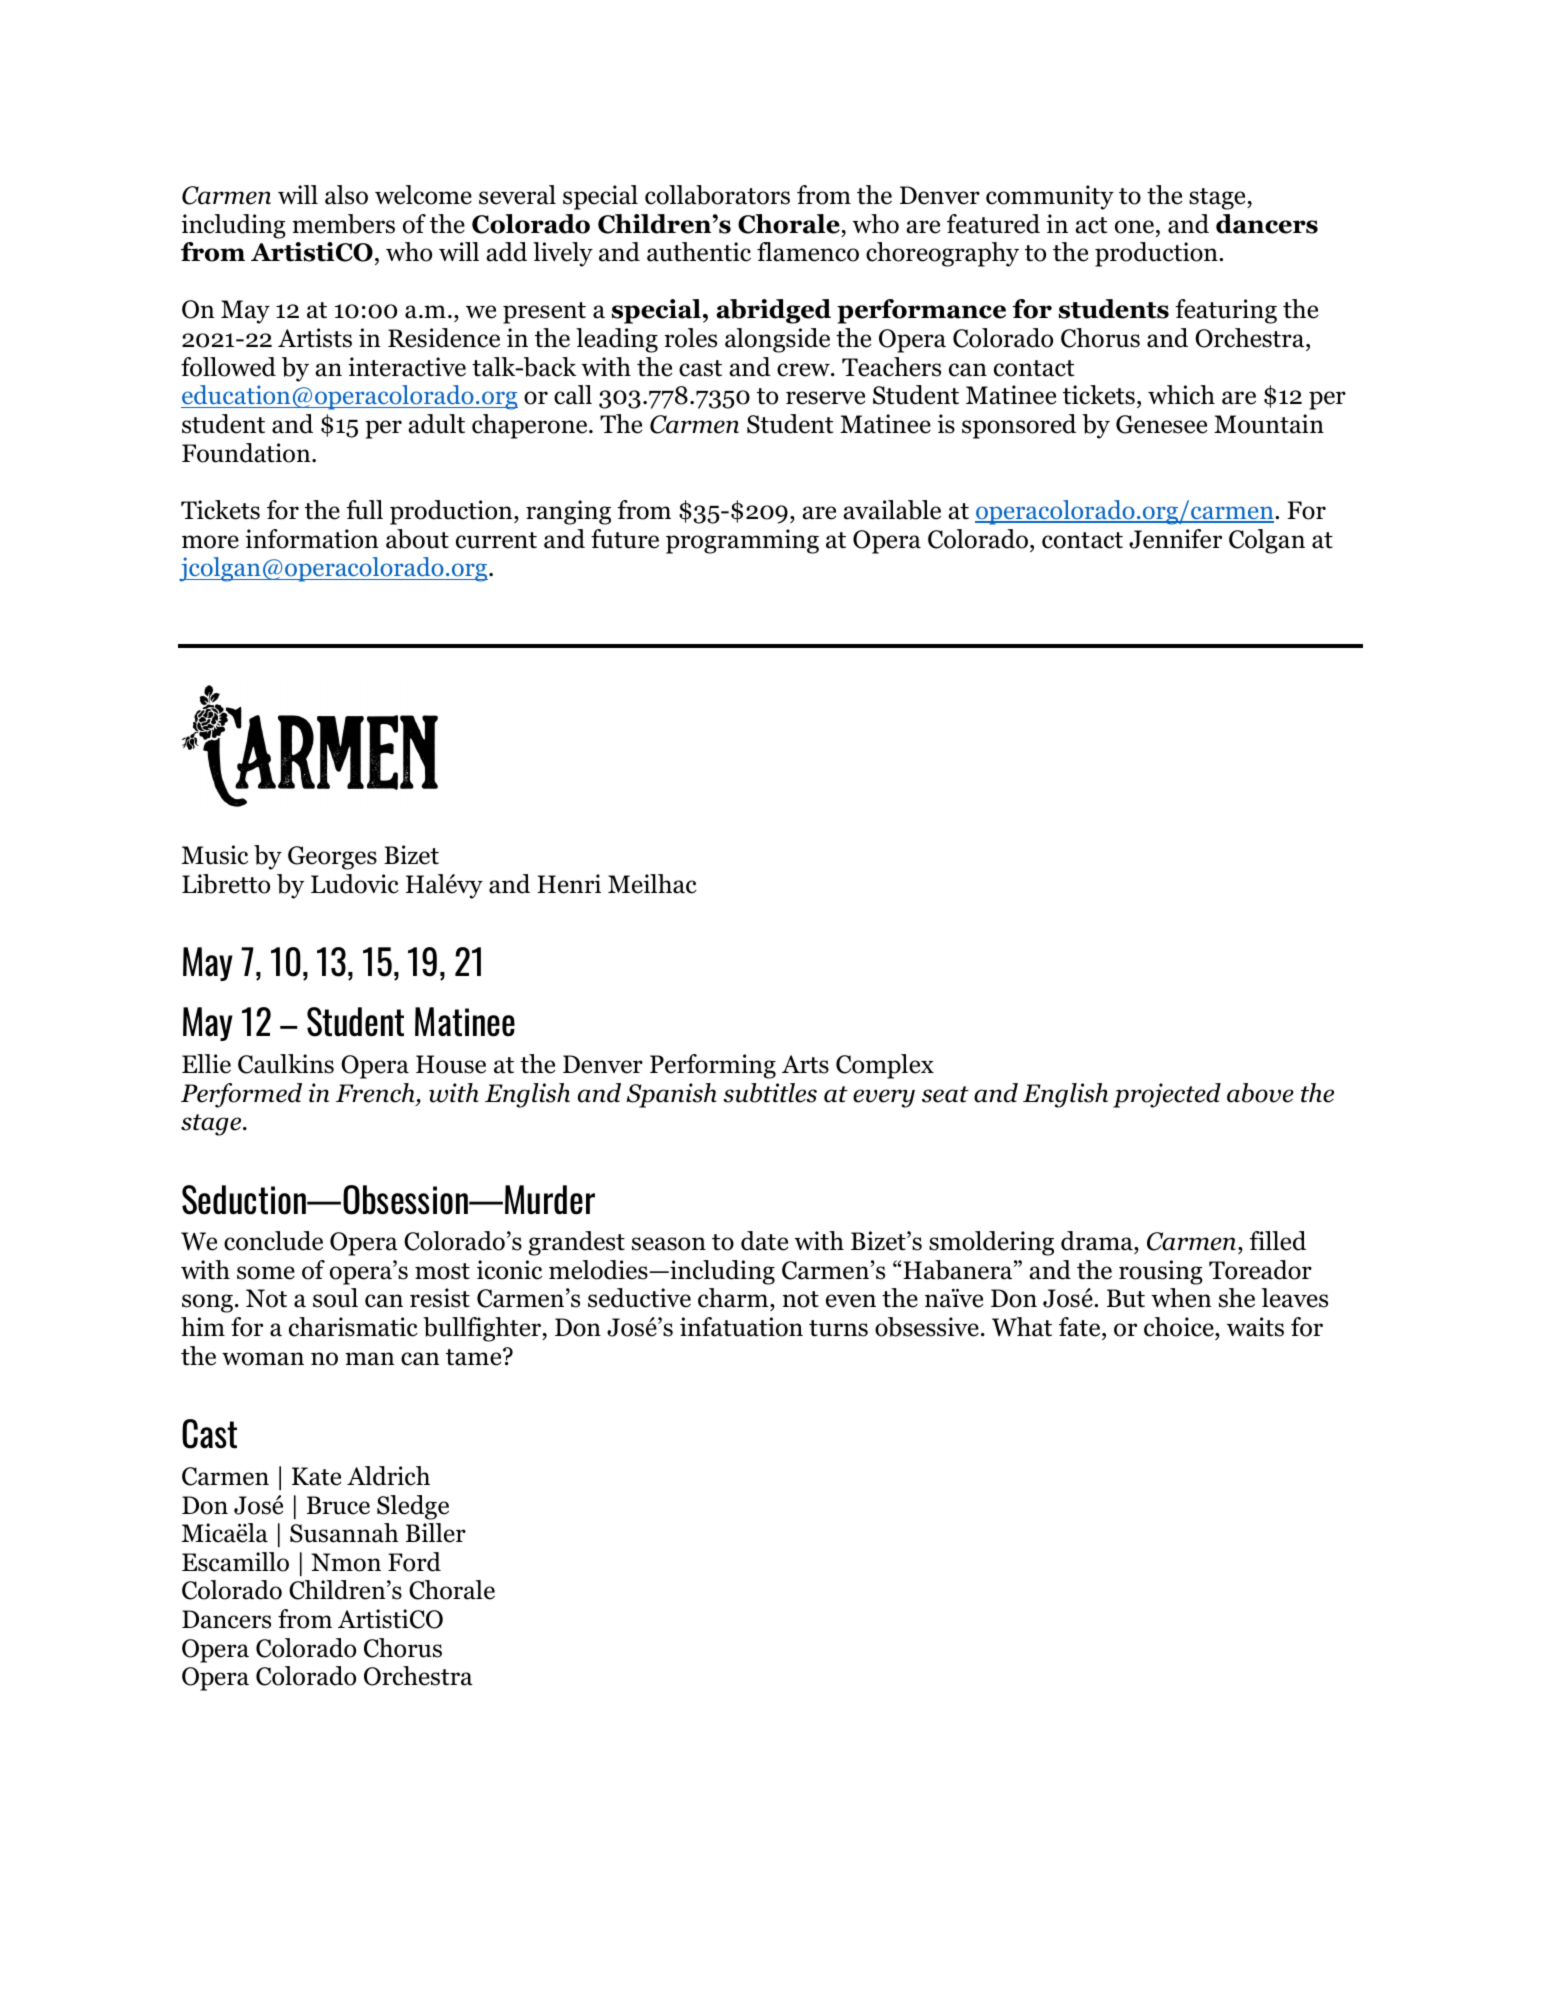 The height and width of the screenshot is (1995, 1541). Describe the element at coordinates (699, 252) in the screenshot. I see `authentic` at that location.
